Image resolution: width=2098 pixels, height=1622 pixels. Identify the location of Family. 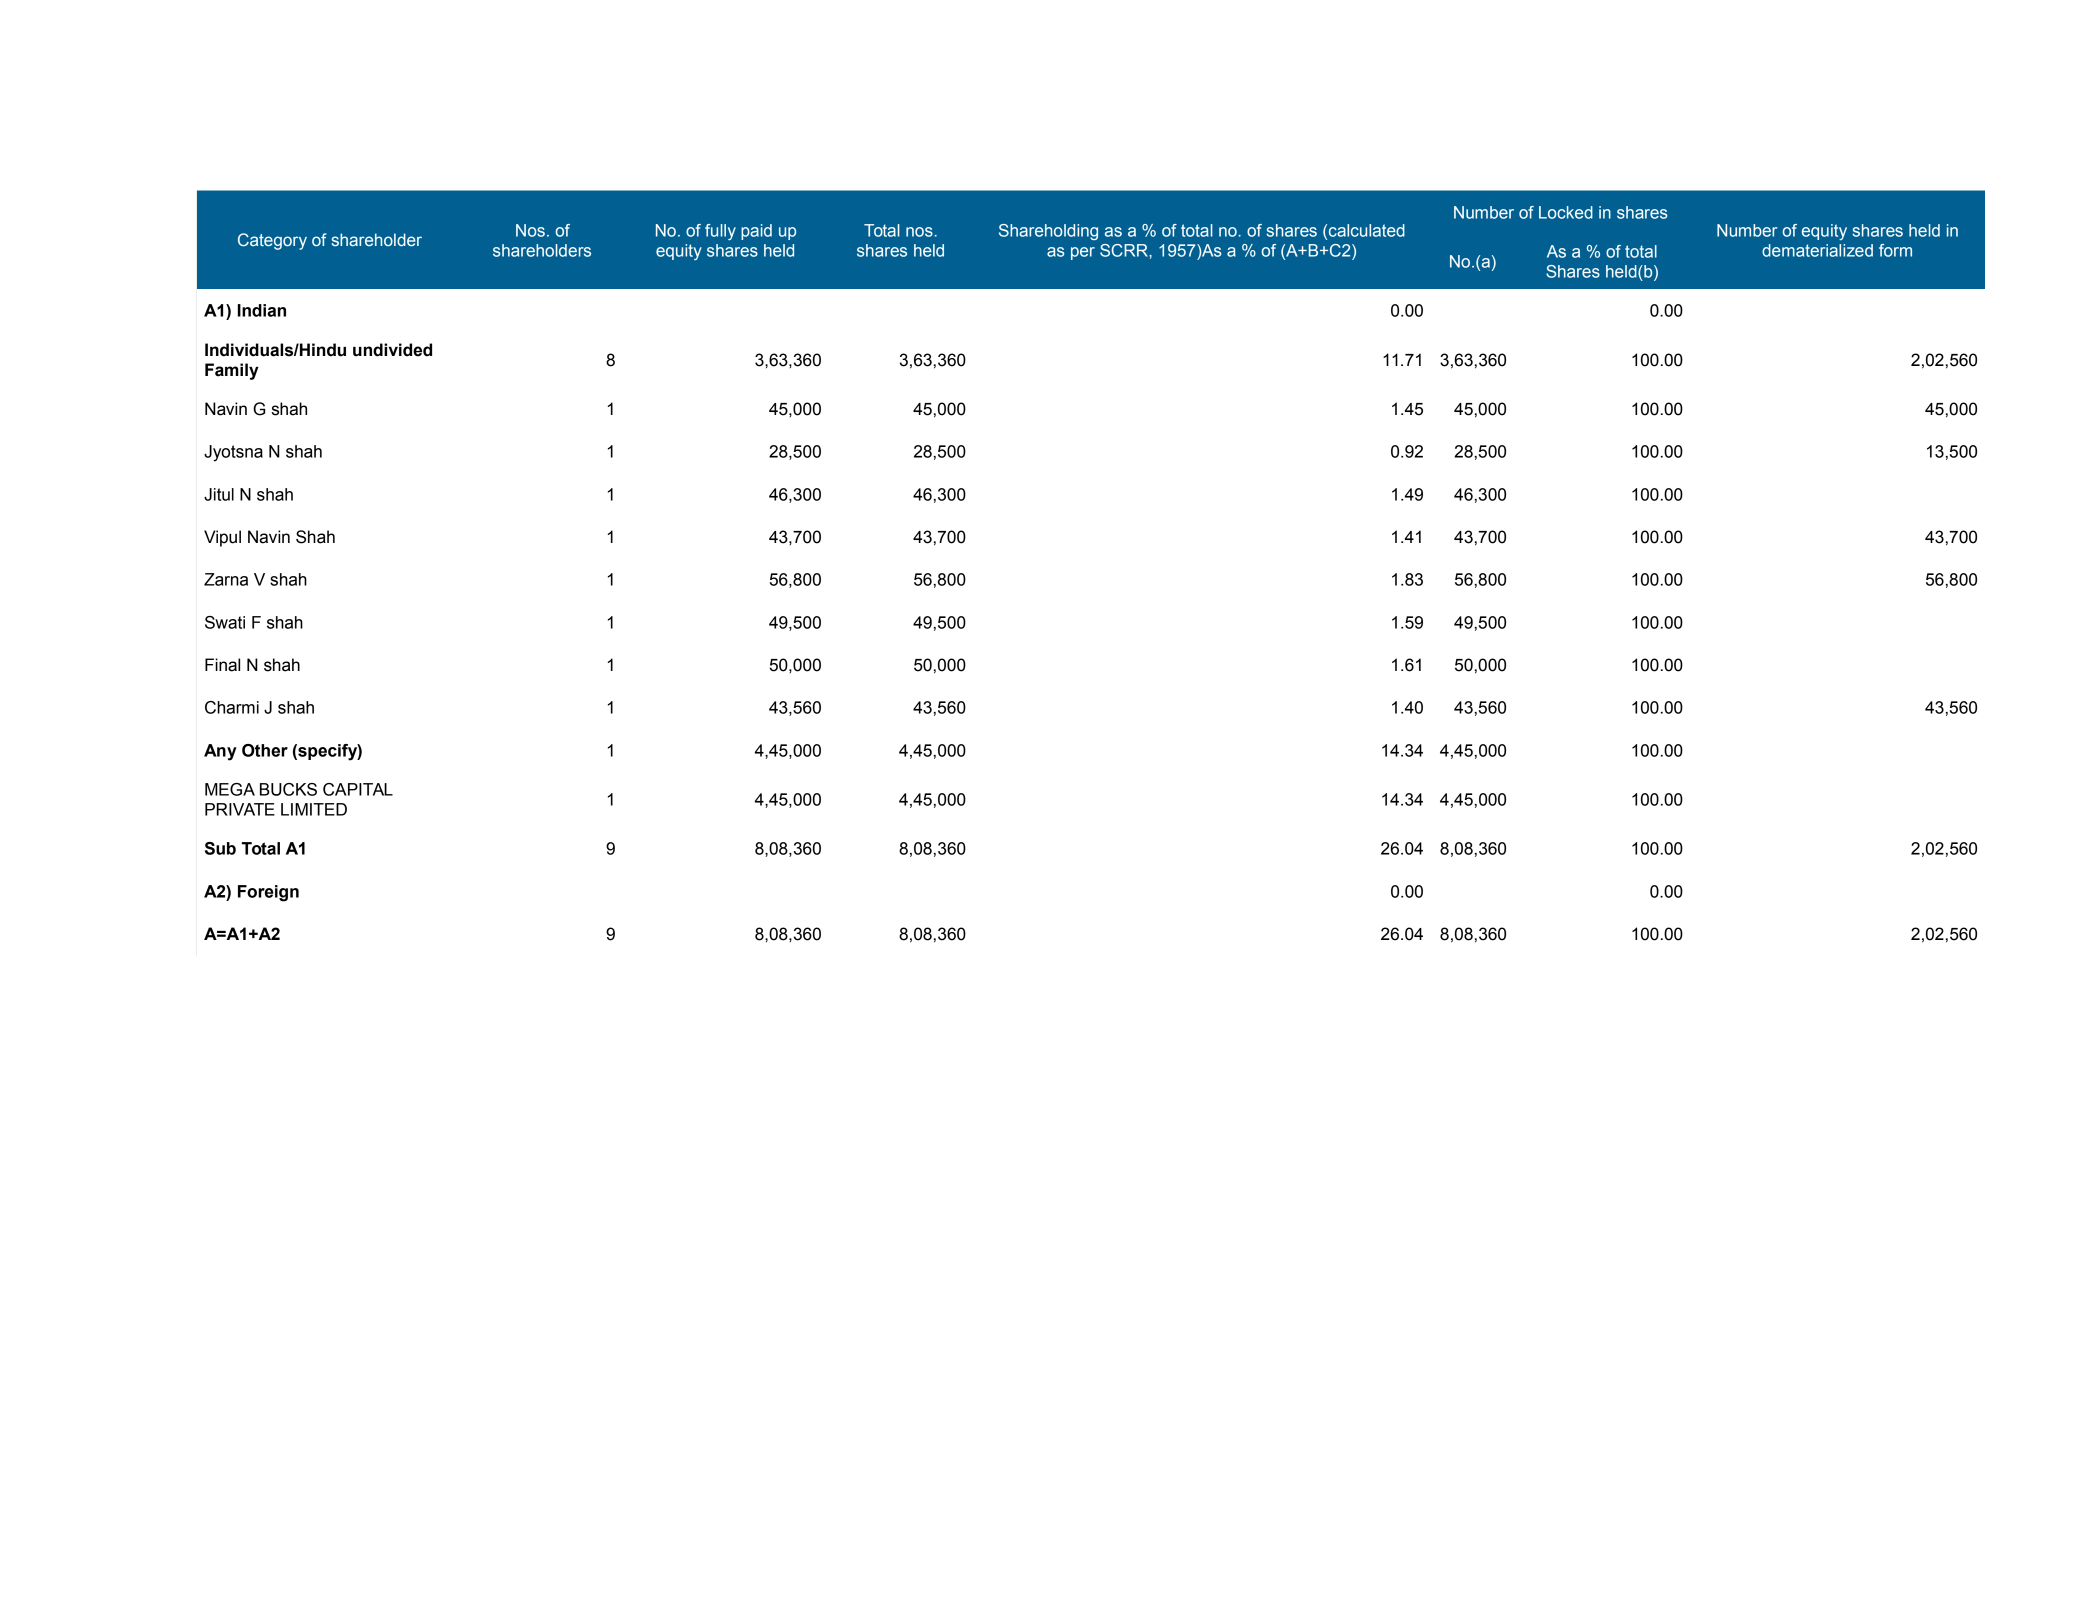
(232, 371).
